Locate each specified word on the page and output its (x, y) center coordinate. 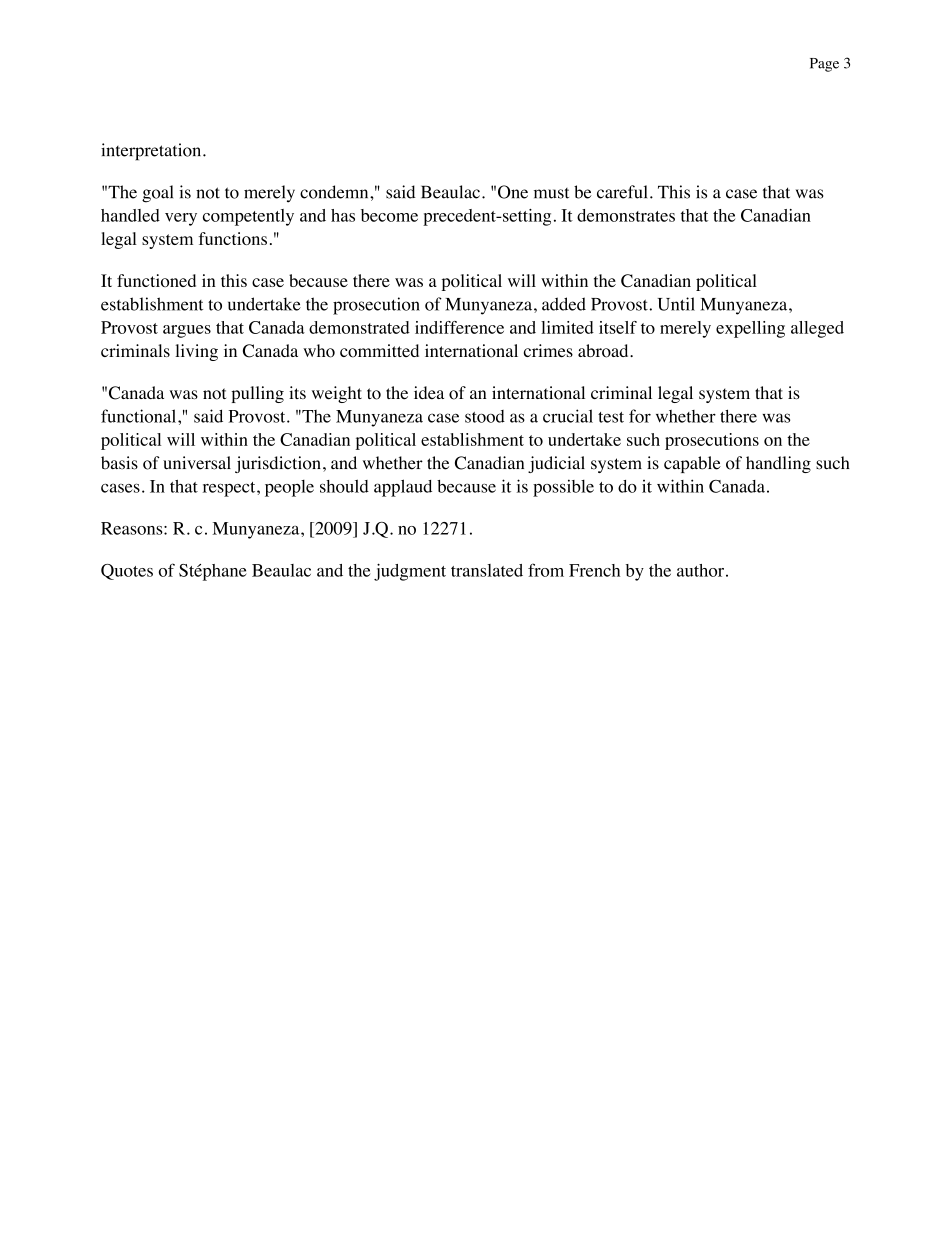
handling (778, 464)
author (700, 570)
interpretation (152, 152)
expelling (750, 329)
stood (485, 416)
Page (824, 65)
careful (622, 192)
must (551, 193)
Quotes (127, 572)
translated (487, 570)
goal (157, 194)
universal (197, 463)
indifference (459, 327)
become (389, 215)
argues (187, 331)
